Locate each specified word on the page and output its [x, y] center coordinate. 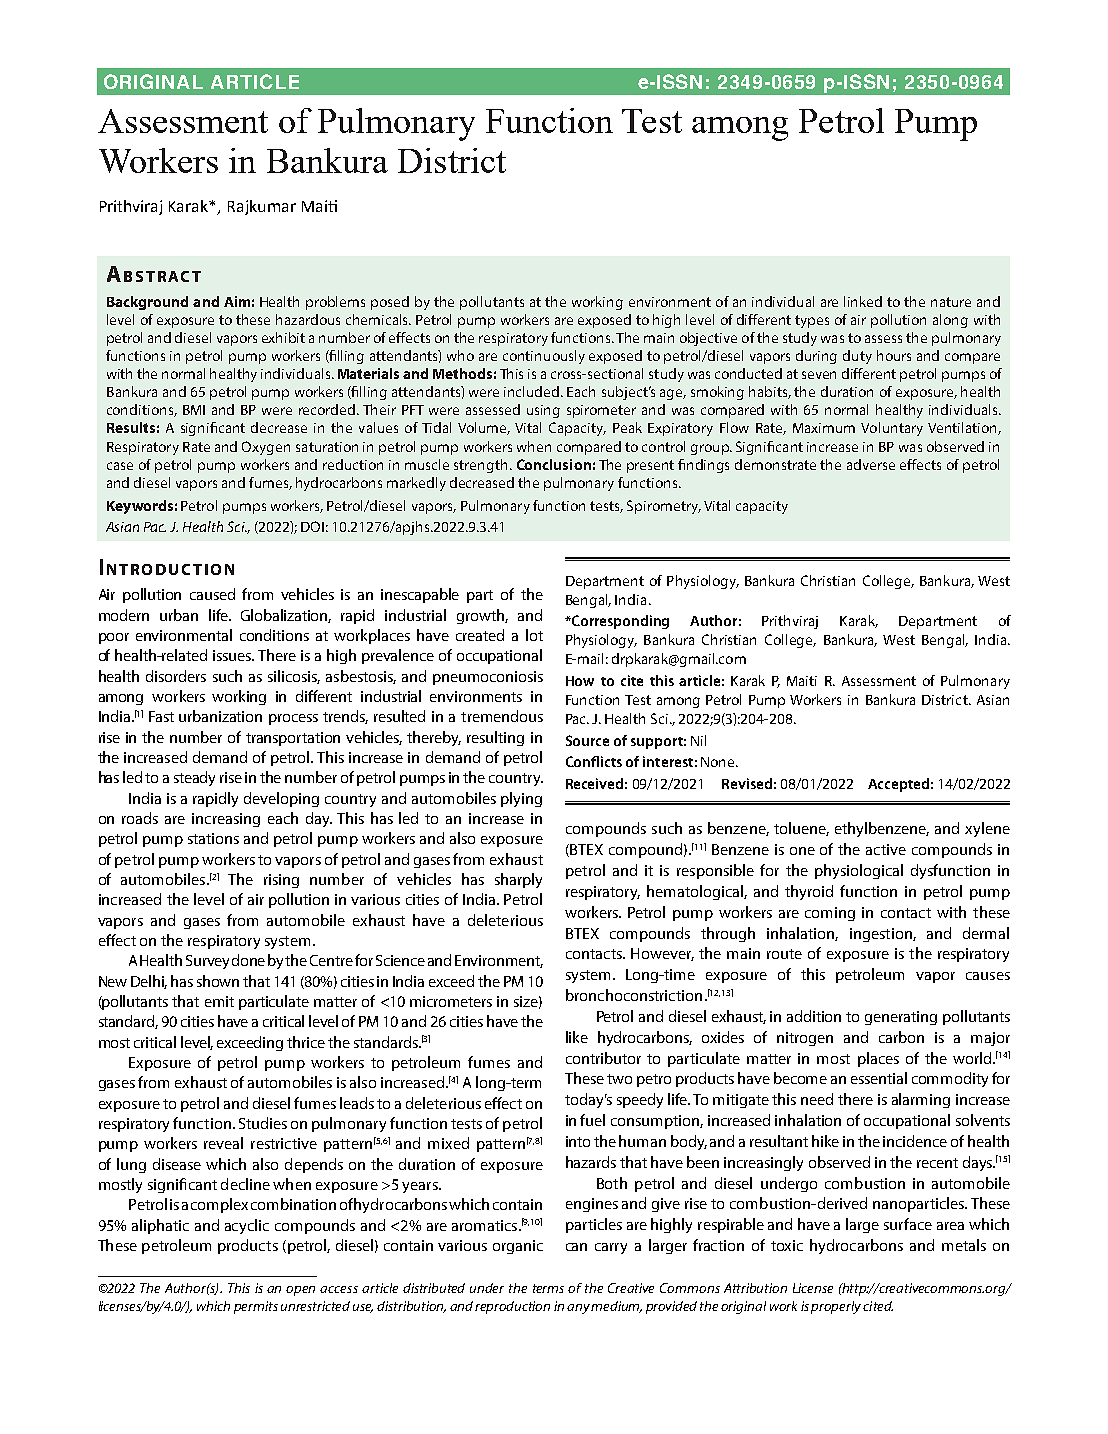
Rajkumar [262, 207]
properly [836, 1307]
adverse [871, 464]
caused [212, 594]
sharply [518, 880]
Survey [207, 962]
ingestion [882, 935]
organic [518, 1247]
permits [256, 1307]
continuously [544, 357]
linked [863, 301]
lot [534, 635]
